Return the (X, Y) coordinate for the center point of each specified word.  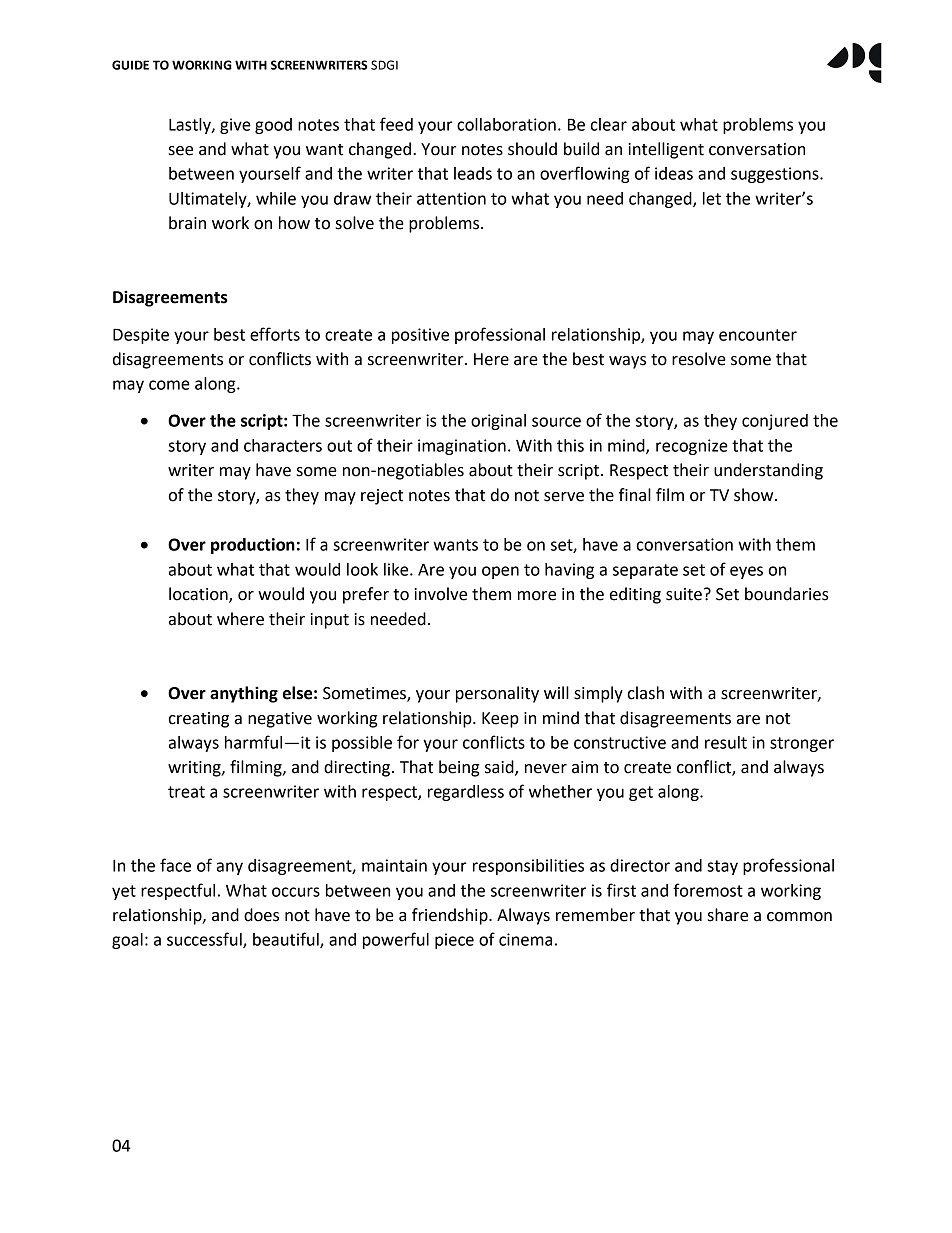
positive (420, 336)
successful (205, 940)
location (199, 595)
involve (440, 594)
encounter (758, 335)
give (235, 126)
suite (684, 594)
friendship (451, 916)
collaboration (506, 124)
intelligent (666, 150)
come (169, 385)
